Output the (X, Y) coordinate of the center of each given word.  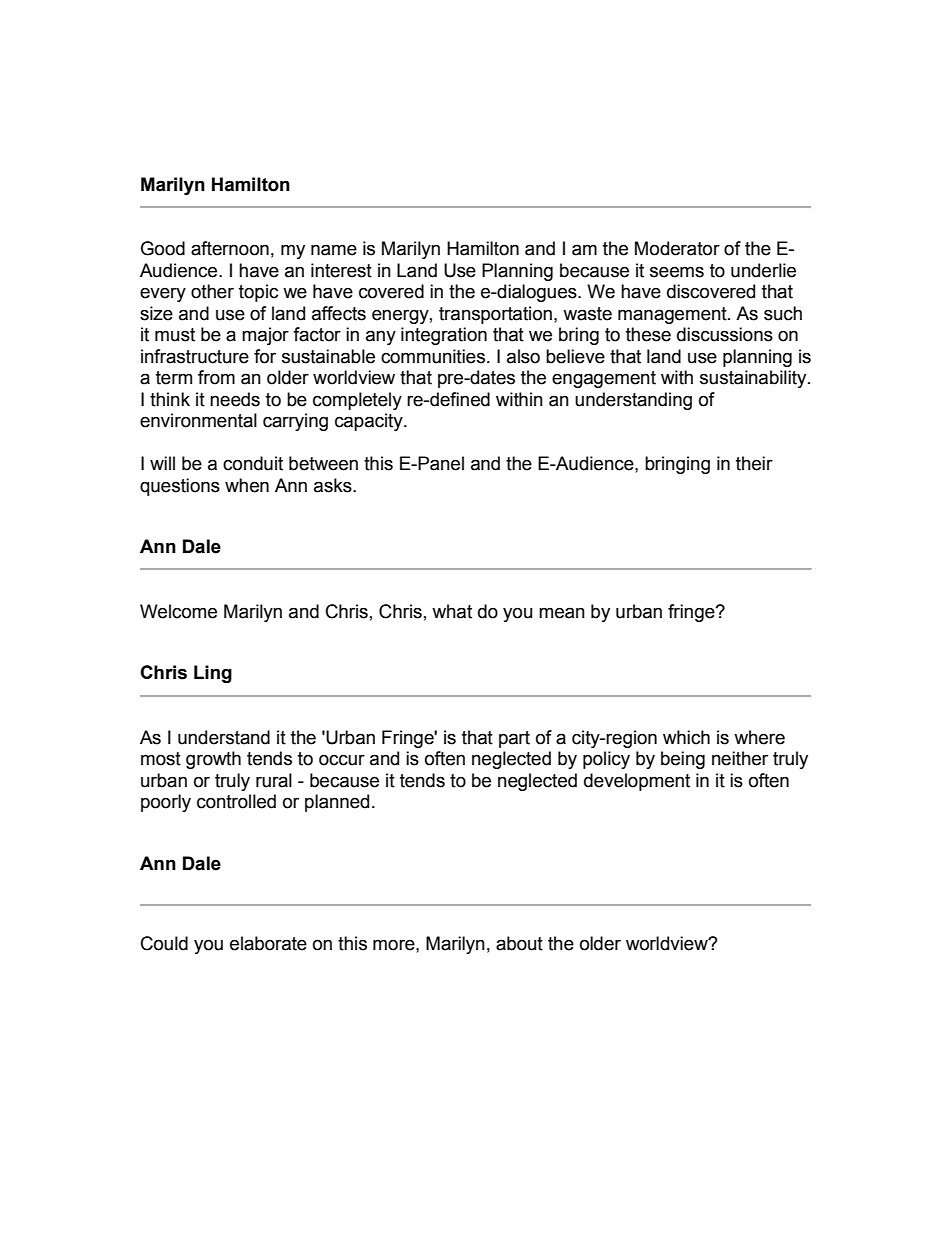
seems (677, 272)
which (686, 737)
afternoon (230, 248)
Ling (213, 674)
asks (334, 485)
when (247, 485)
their (754, 463)
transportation (495, 315)
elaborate (268, 943)
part (514, 739)
